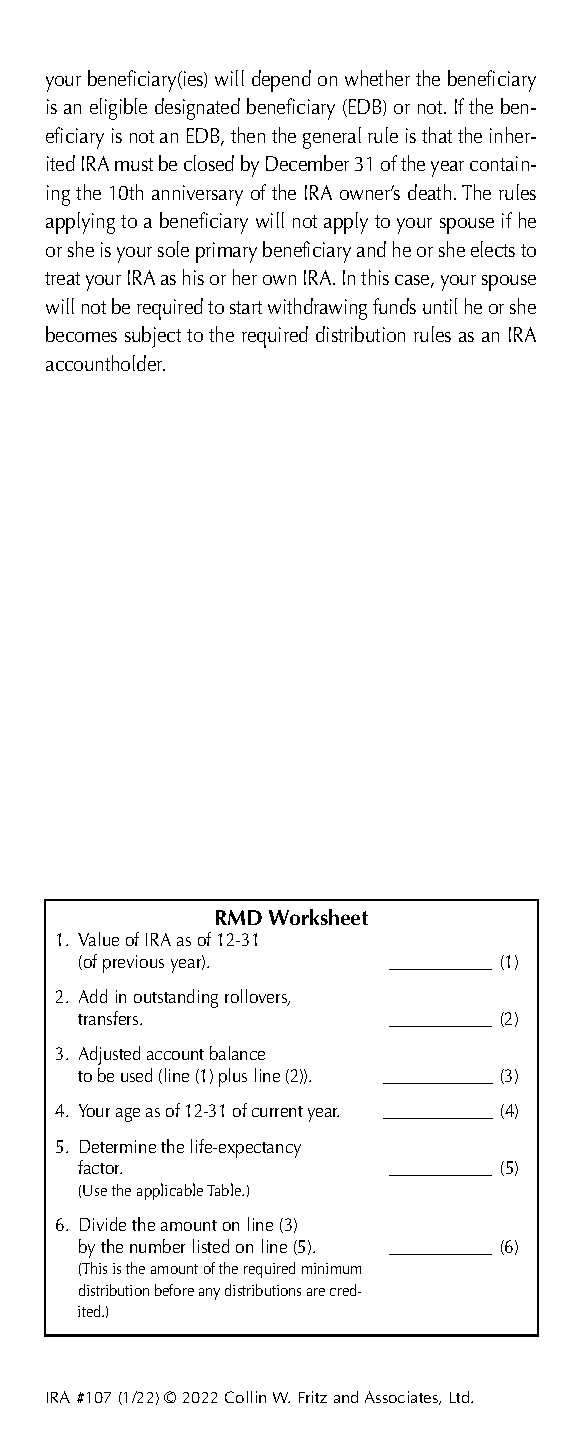  I want to click on Worksheet, so click(318, 917).
